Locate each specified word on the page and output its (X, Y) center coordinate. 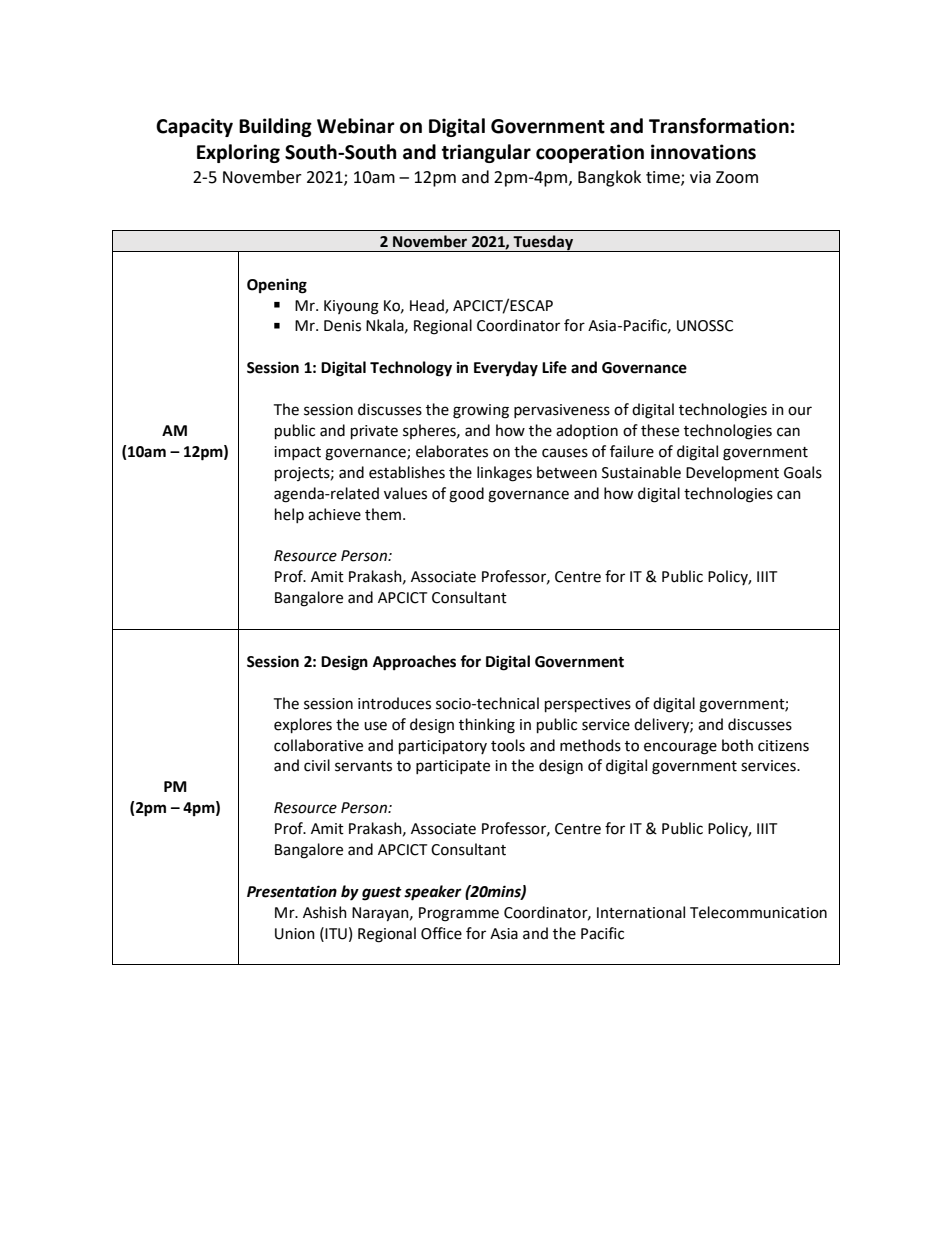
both (737, 745)
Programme (459, 914)
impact (297, 453)
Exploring (238, 153)
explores (303, 725)
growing (481, 411)
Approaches (414, 663)
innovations (703, 152)
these (660, 430)
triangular (486, 153)
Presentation (292, 891)
